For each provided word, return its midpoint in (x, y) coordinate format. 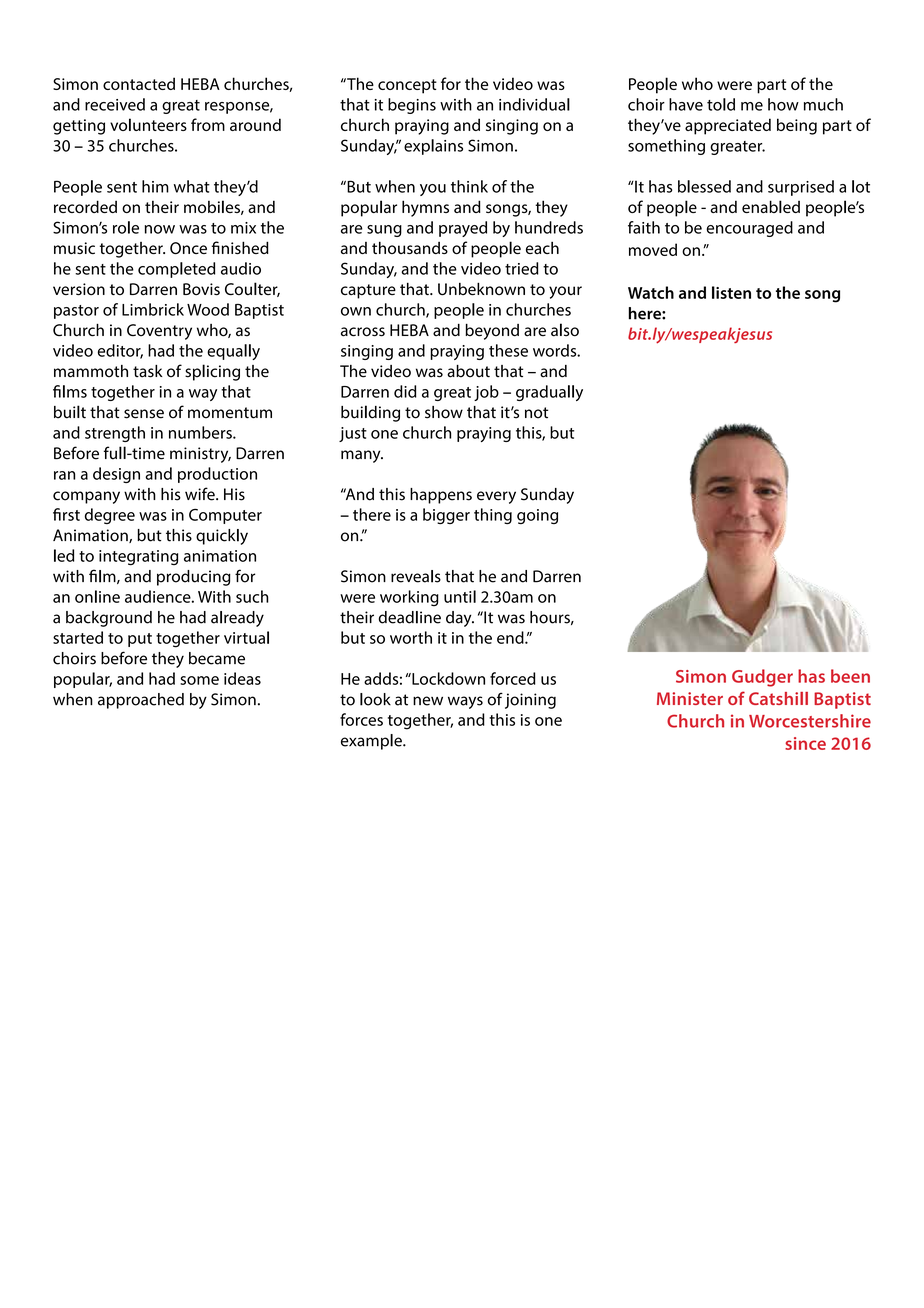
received (115, 104)
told (721, 104)
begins (412, 106)
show (444, 412)
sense (144, 414)
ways (465, 702)
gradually (549, 393)
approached (141, 701)
